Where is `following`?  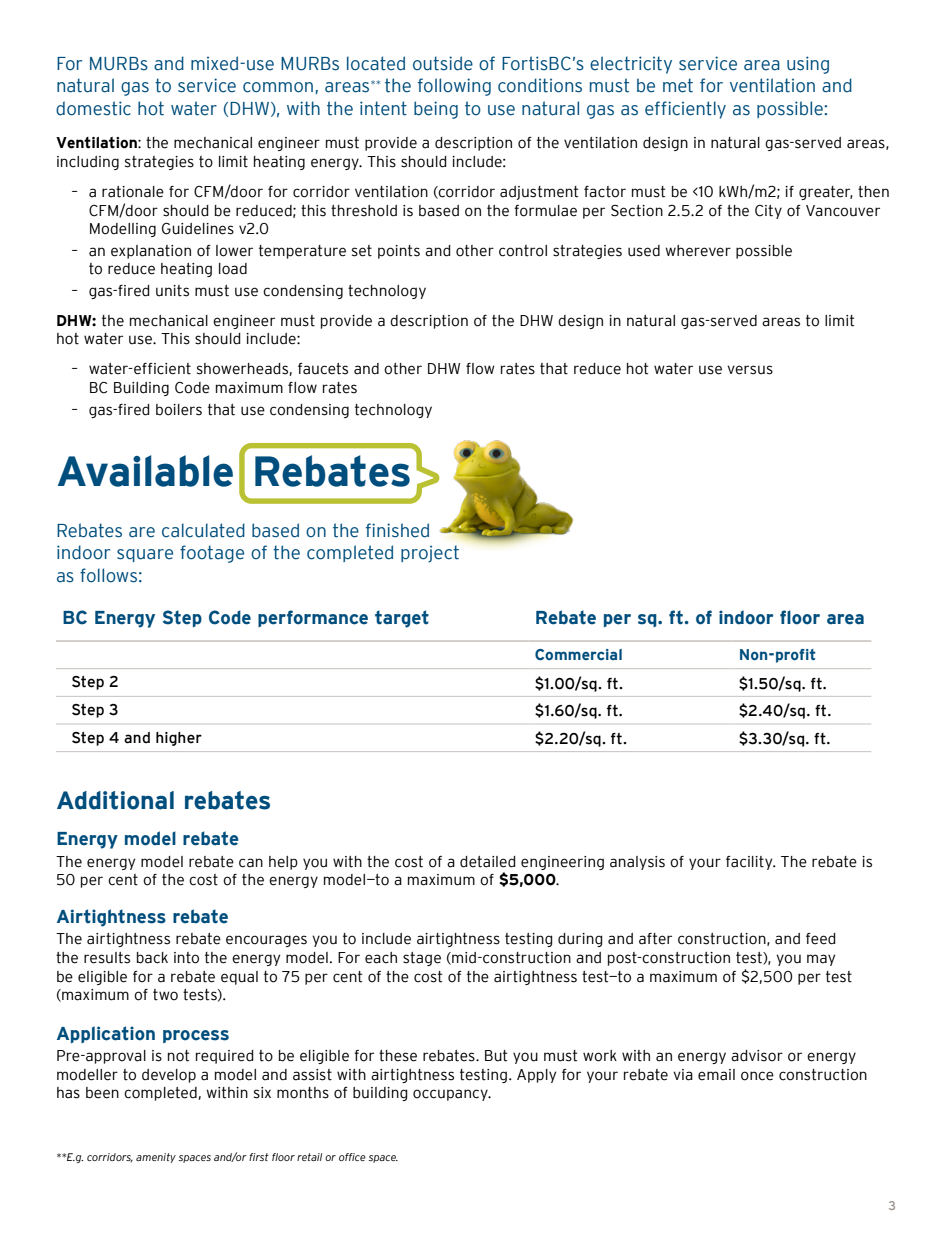
following is located at coordinates (454, 87).
